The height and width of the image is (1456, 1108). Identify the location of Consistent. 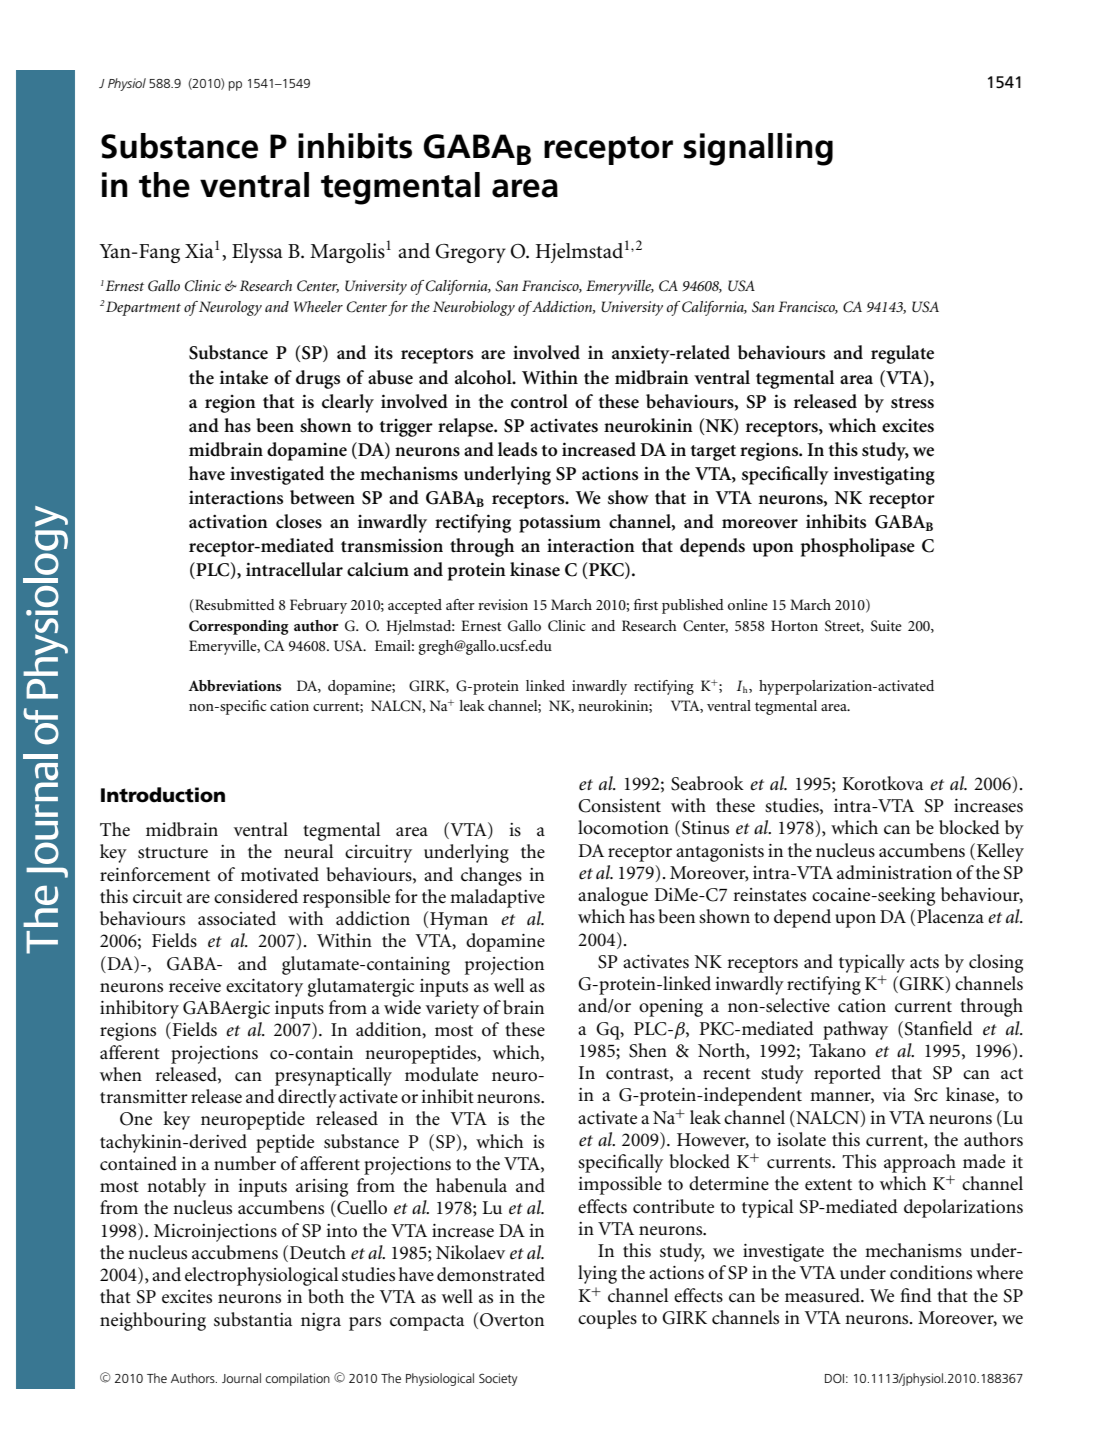
(619, 806).
